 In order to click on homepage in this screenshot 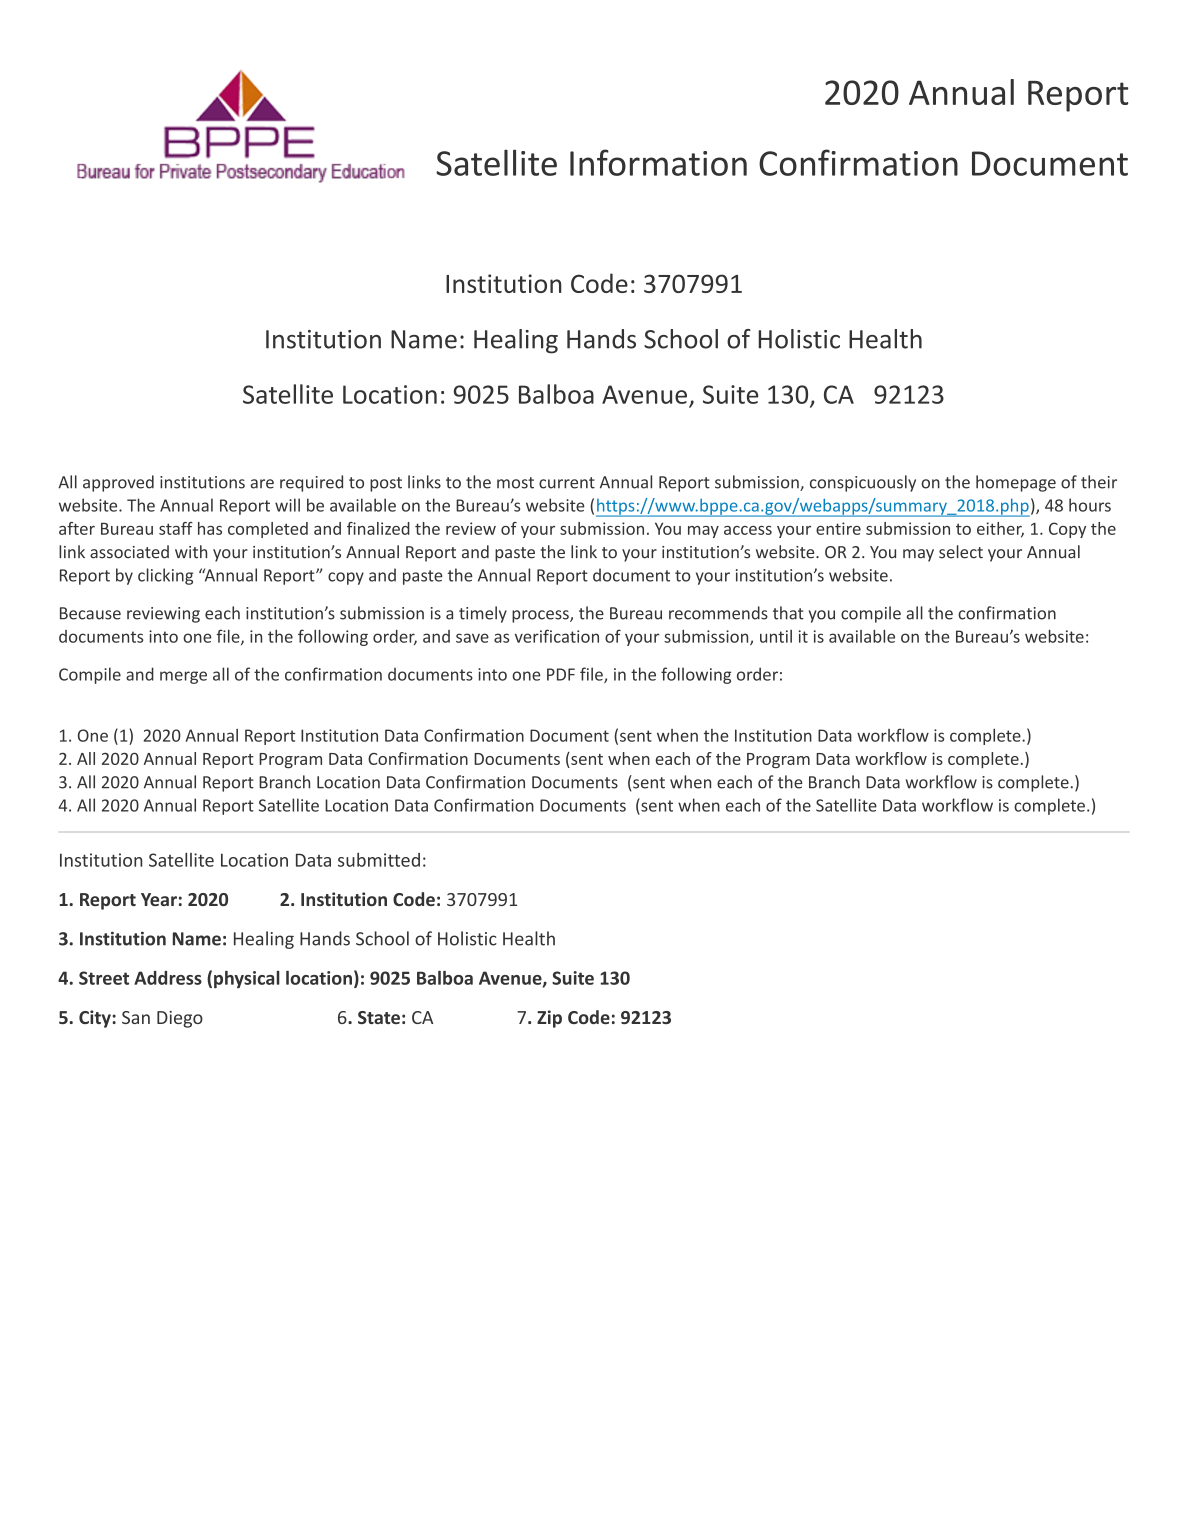, I will do `click(1016, 483)`.
